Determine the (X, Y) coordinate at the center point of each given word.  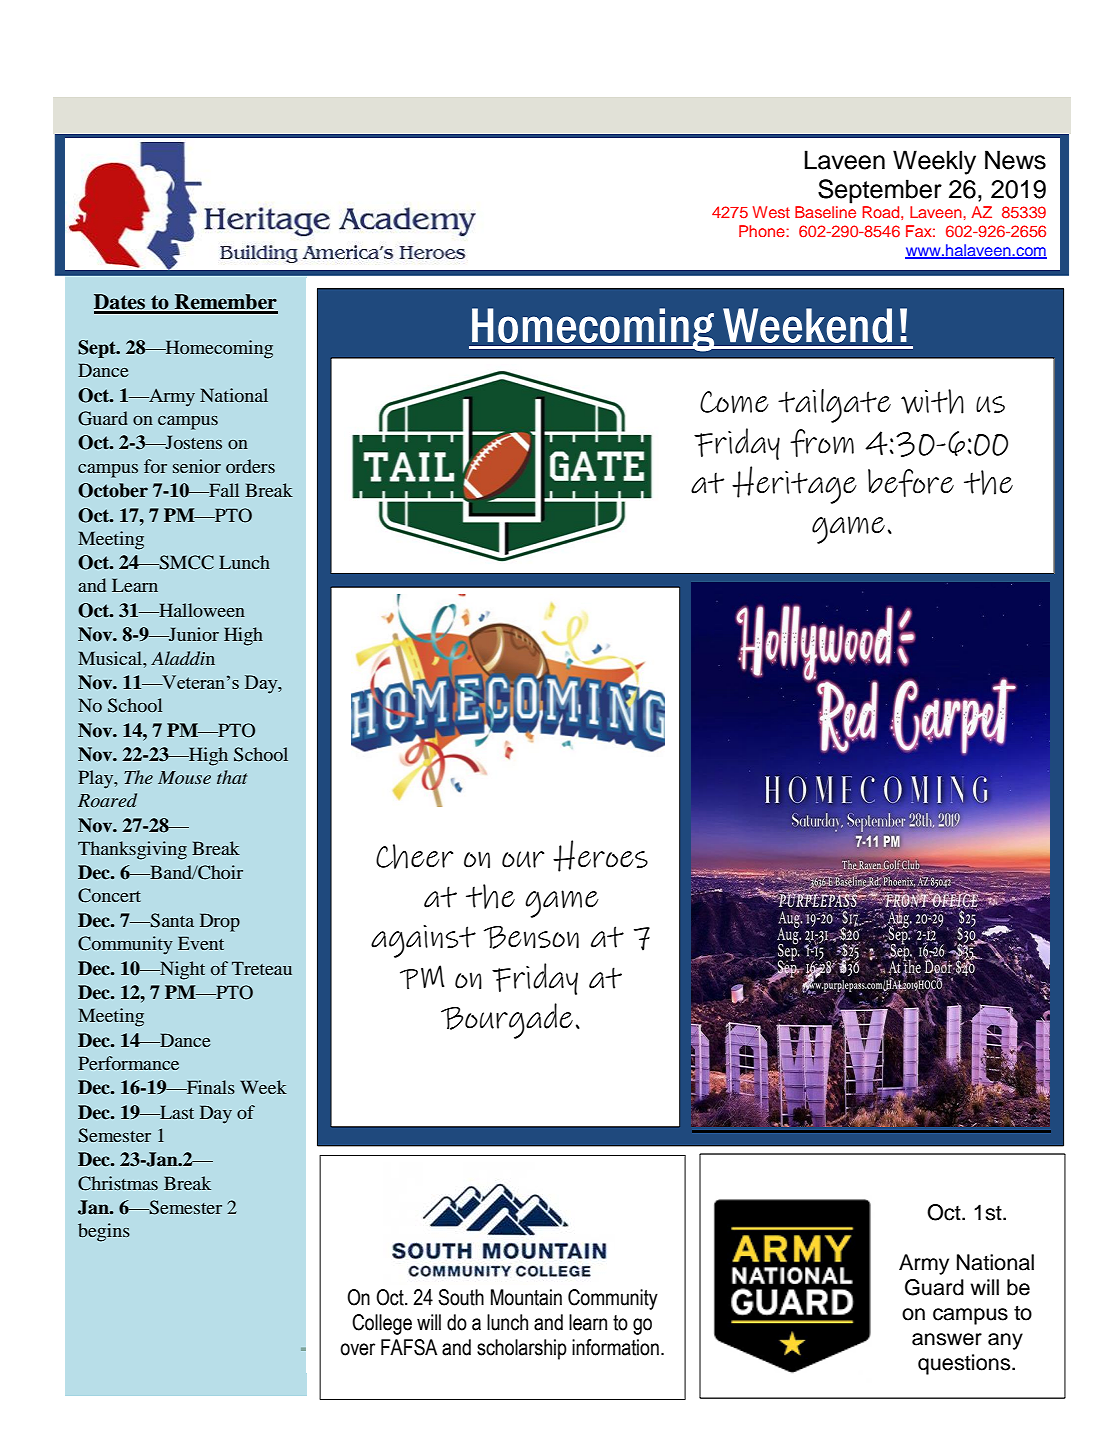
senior (197, 466)
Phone (763, 231)
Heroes (600, 856)
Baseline (825, 212)
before (911, 483)
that (232, 777)
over (357, 1349)
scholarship (522, 1349)
